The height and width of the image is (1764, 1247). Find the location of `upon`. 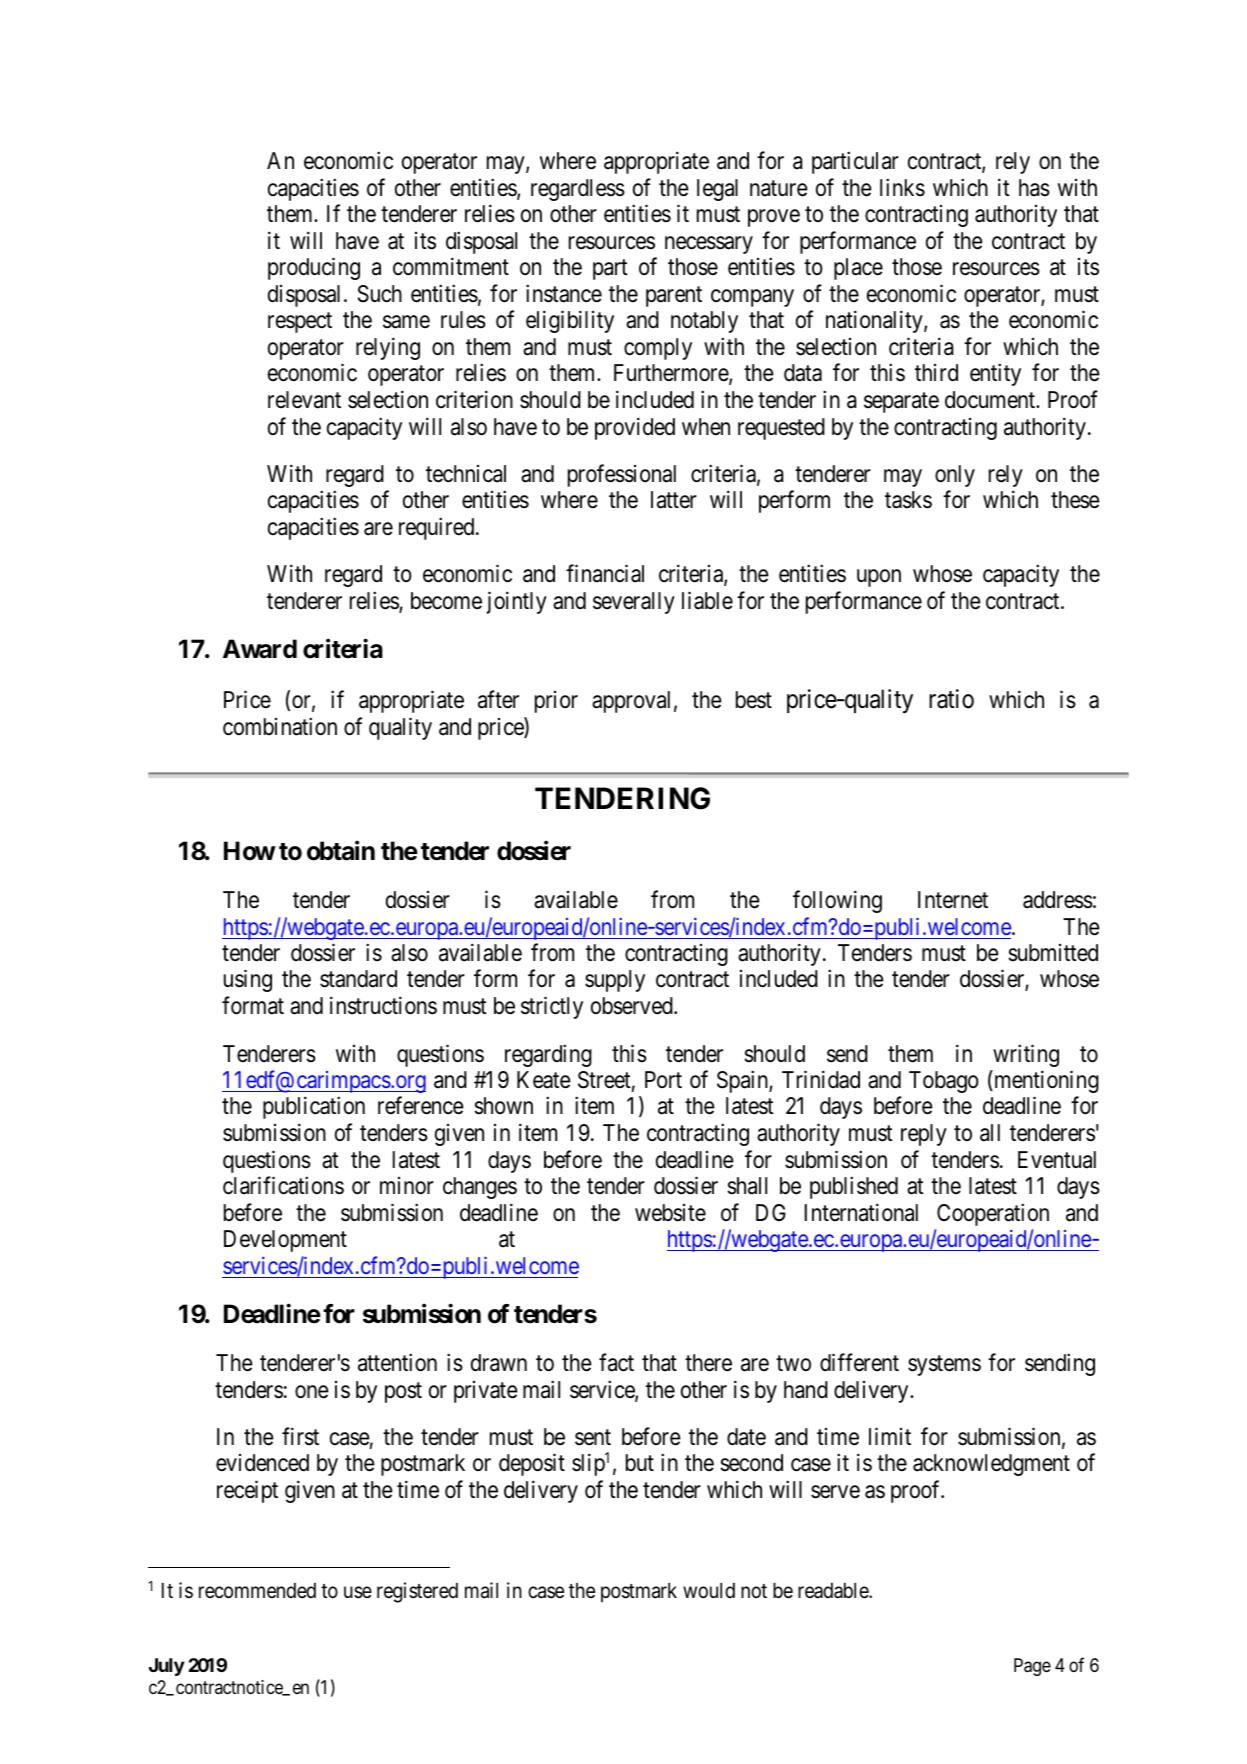

upon is located at coordinates (879, 578).
